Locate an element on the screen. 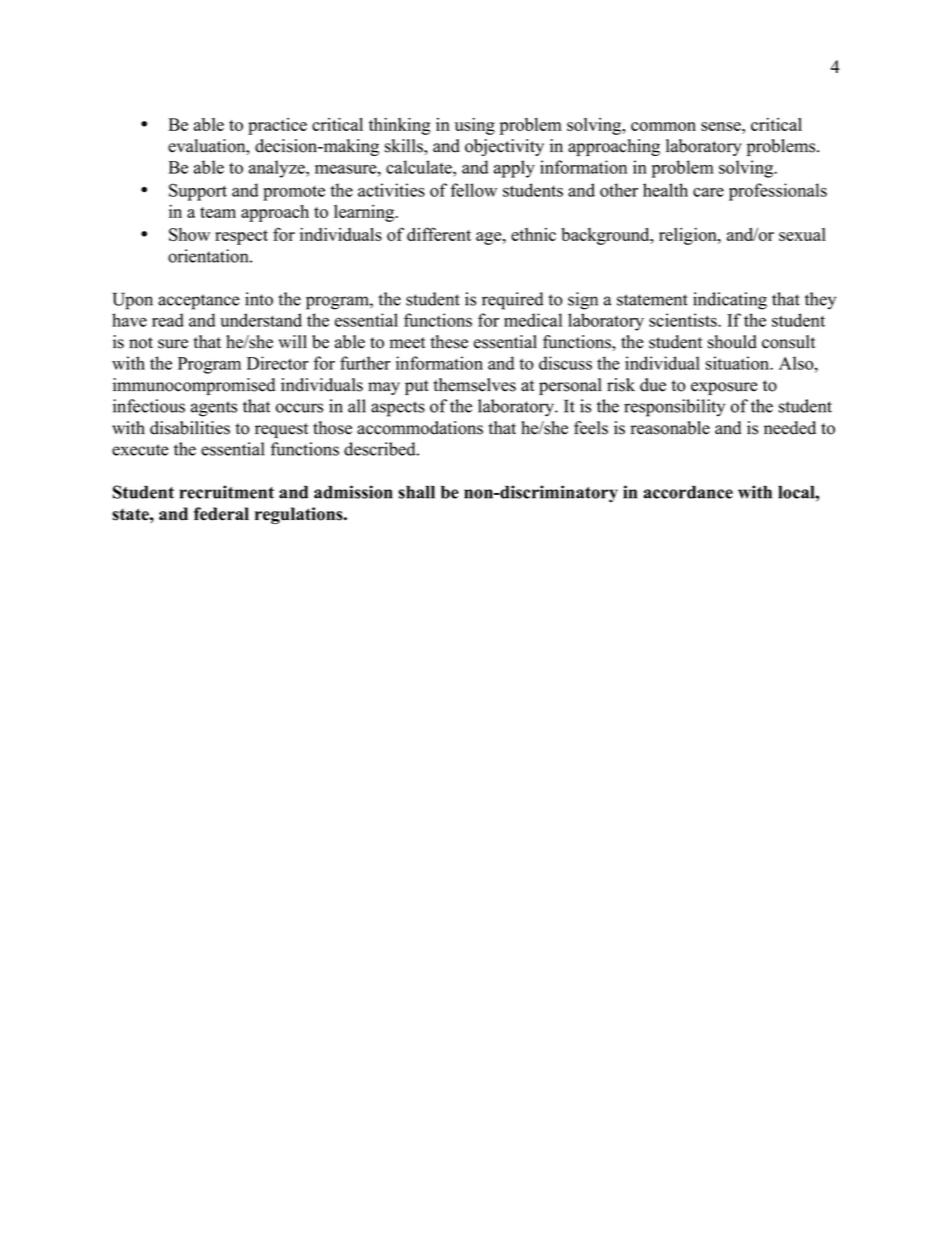 The height and width of the screenshot is (1233, 952). Show is located at coordinates (189, 234).
